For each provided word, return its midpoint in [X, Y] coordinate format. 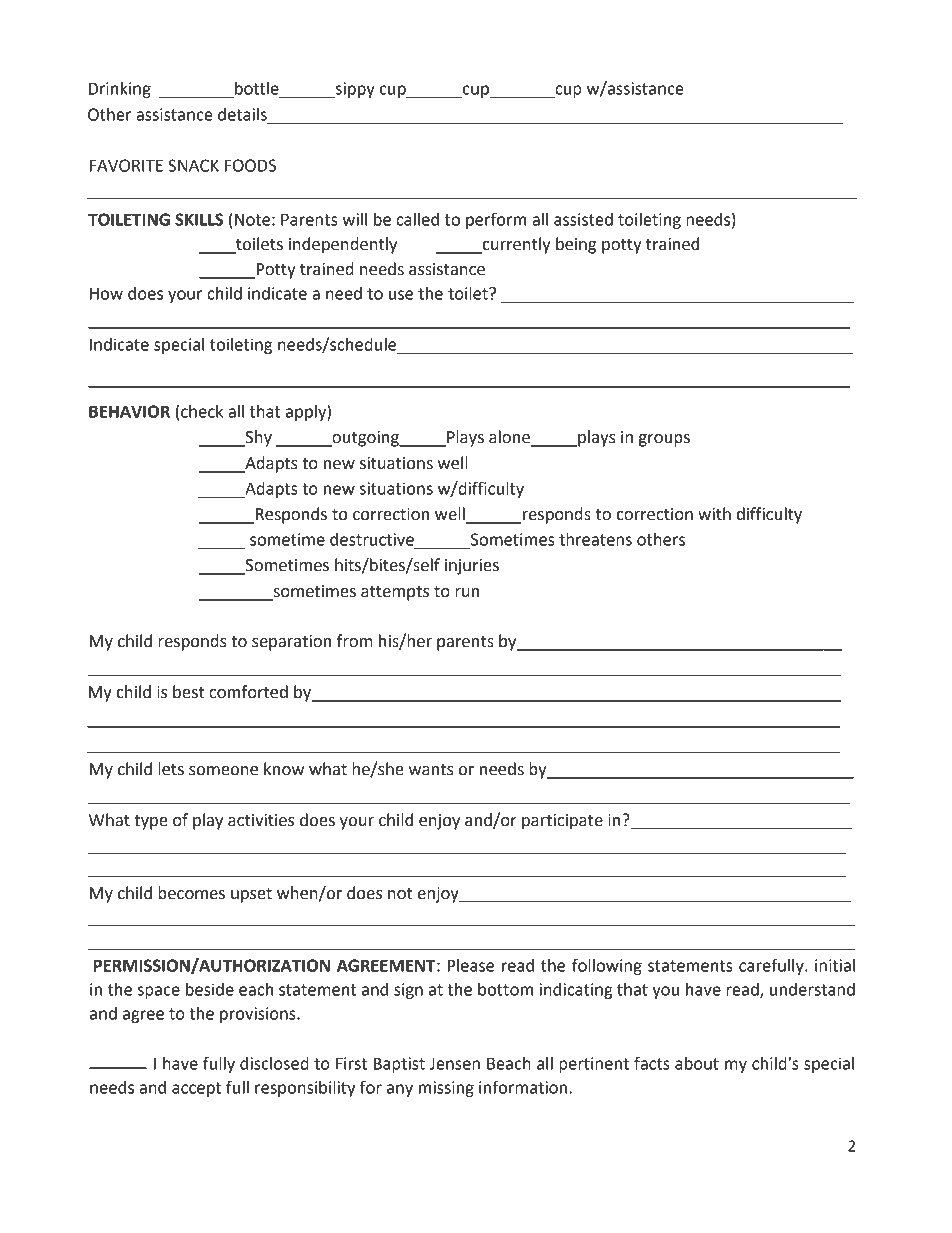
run [467, 593]
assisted [583, 219]
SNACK [193, 165]
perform [496, 220]
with [714, 514]
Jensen [455, 1064]
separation [291, 643]
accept [196, 1089]
